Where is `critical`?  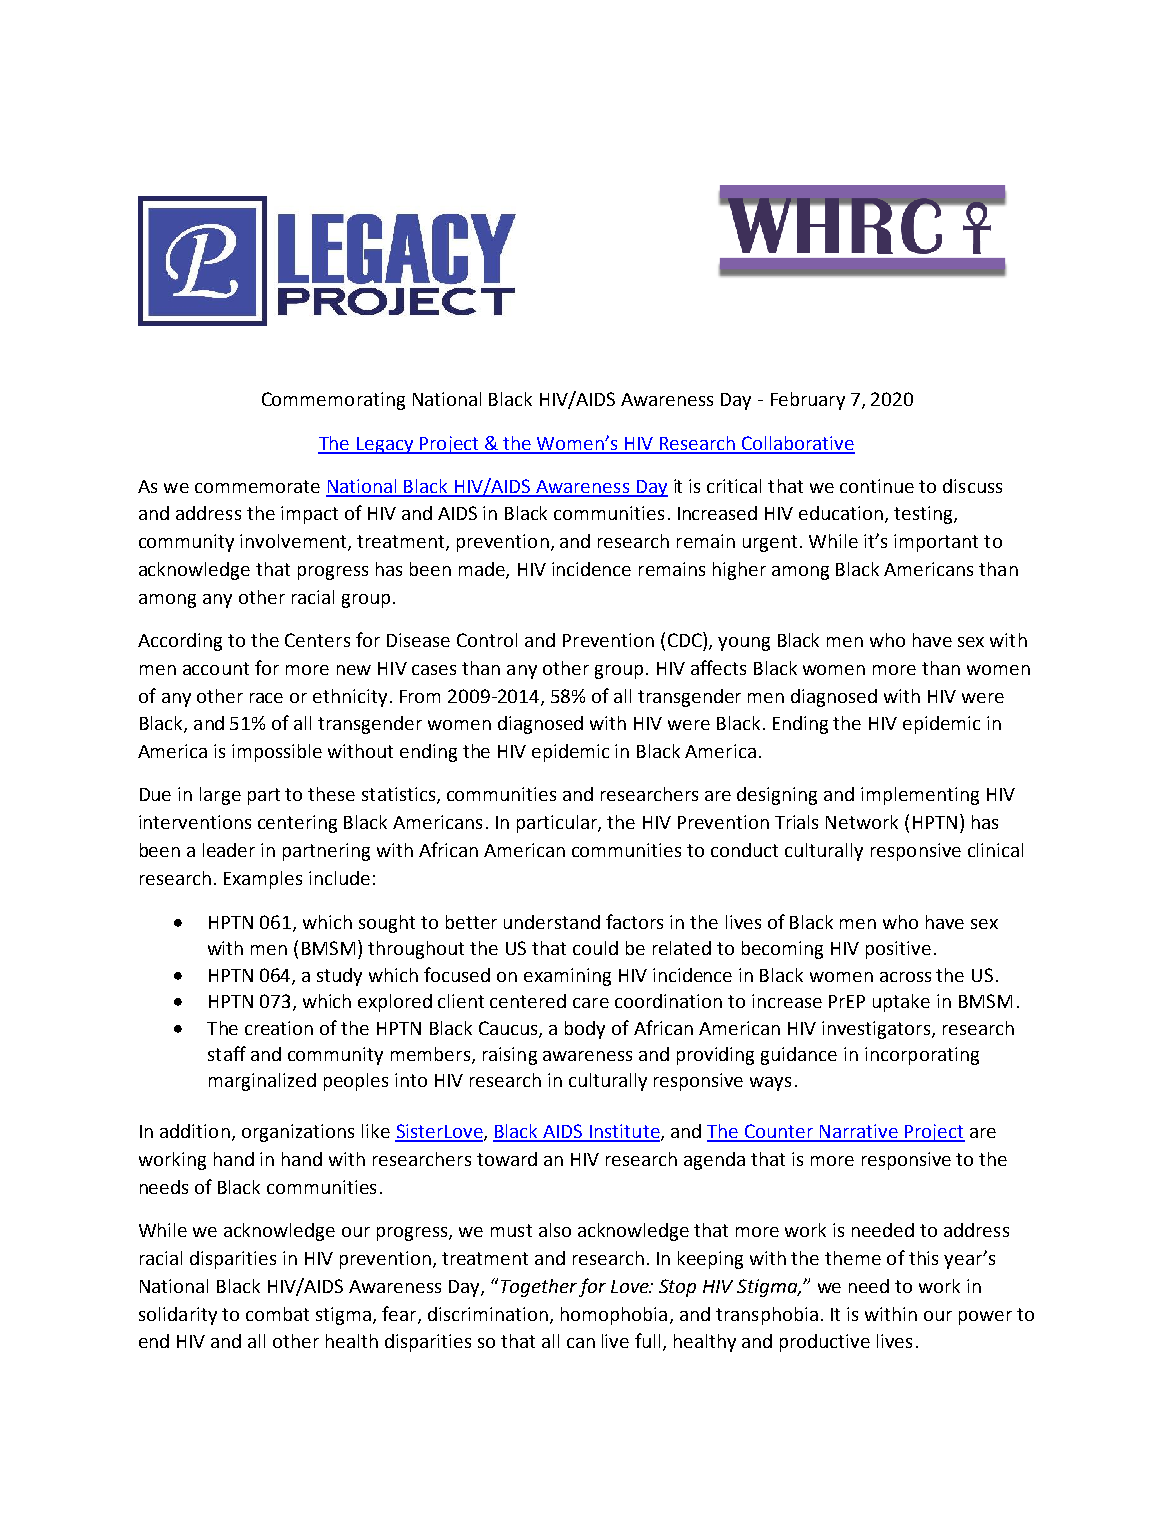 critical is located at coordinates (734, 486).
